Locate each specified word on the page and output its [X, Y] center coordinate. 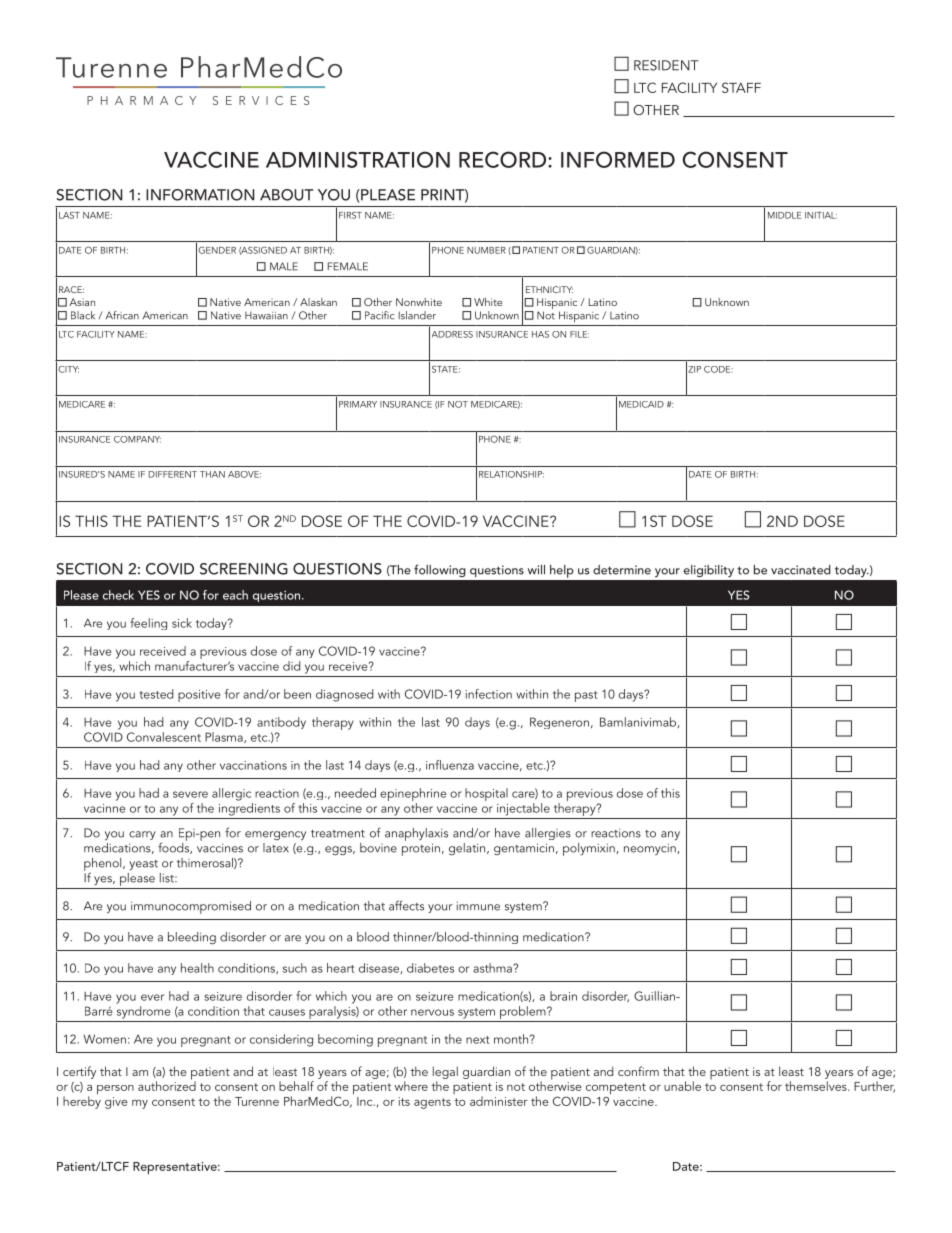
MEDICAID [641, 404]
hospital [486, 794]
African [122, 315]
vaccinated [801, 570]
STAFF [741, 87]
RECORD [504, 159]
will [536, 570]
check [118, 595]
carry [142, 835]
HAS [540, 334]
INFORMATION [200, 195]
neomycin [651, 849]
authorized [167, 1085]
